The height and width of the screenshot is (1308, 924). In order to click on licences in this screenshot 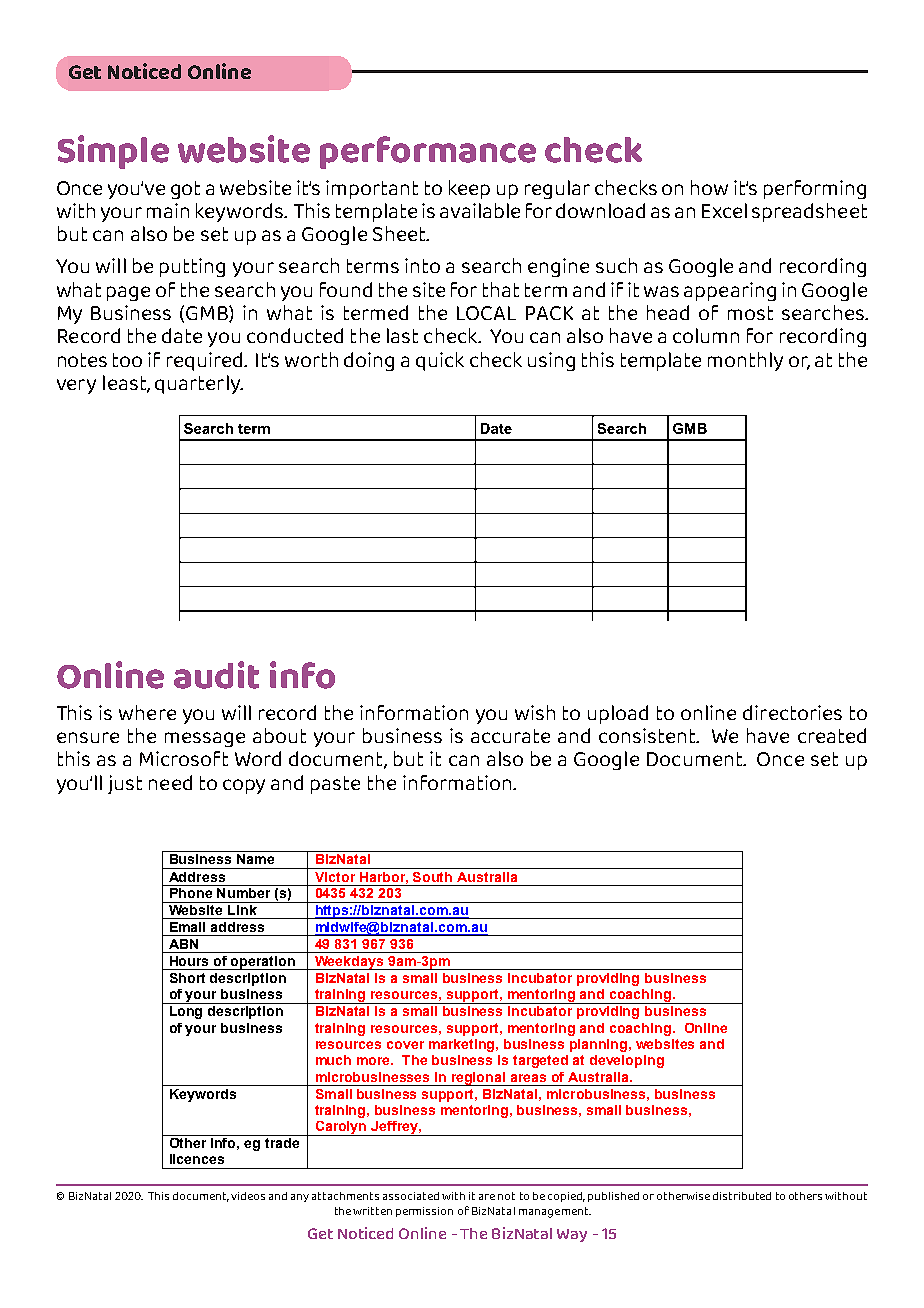, I will do `click(197, 1159)`.
